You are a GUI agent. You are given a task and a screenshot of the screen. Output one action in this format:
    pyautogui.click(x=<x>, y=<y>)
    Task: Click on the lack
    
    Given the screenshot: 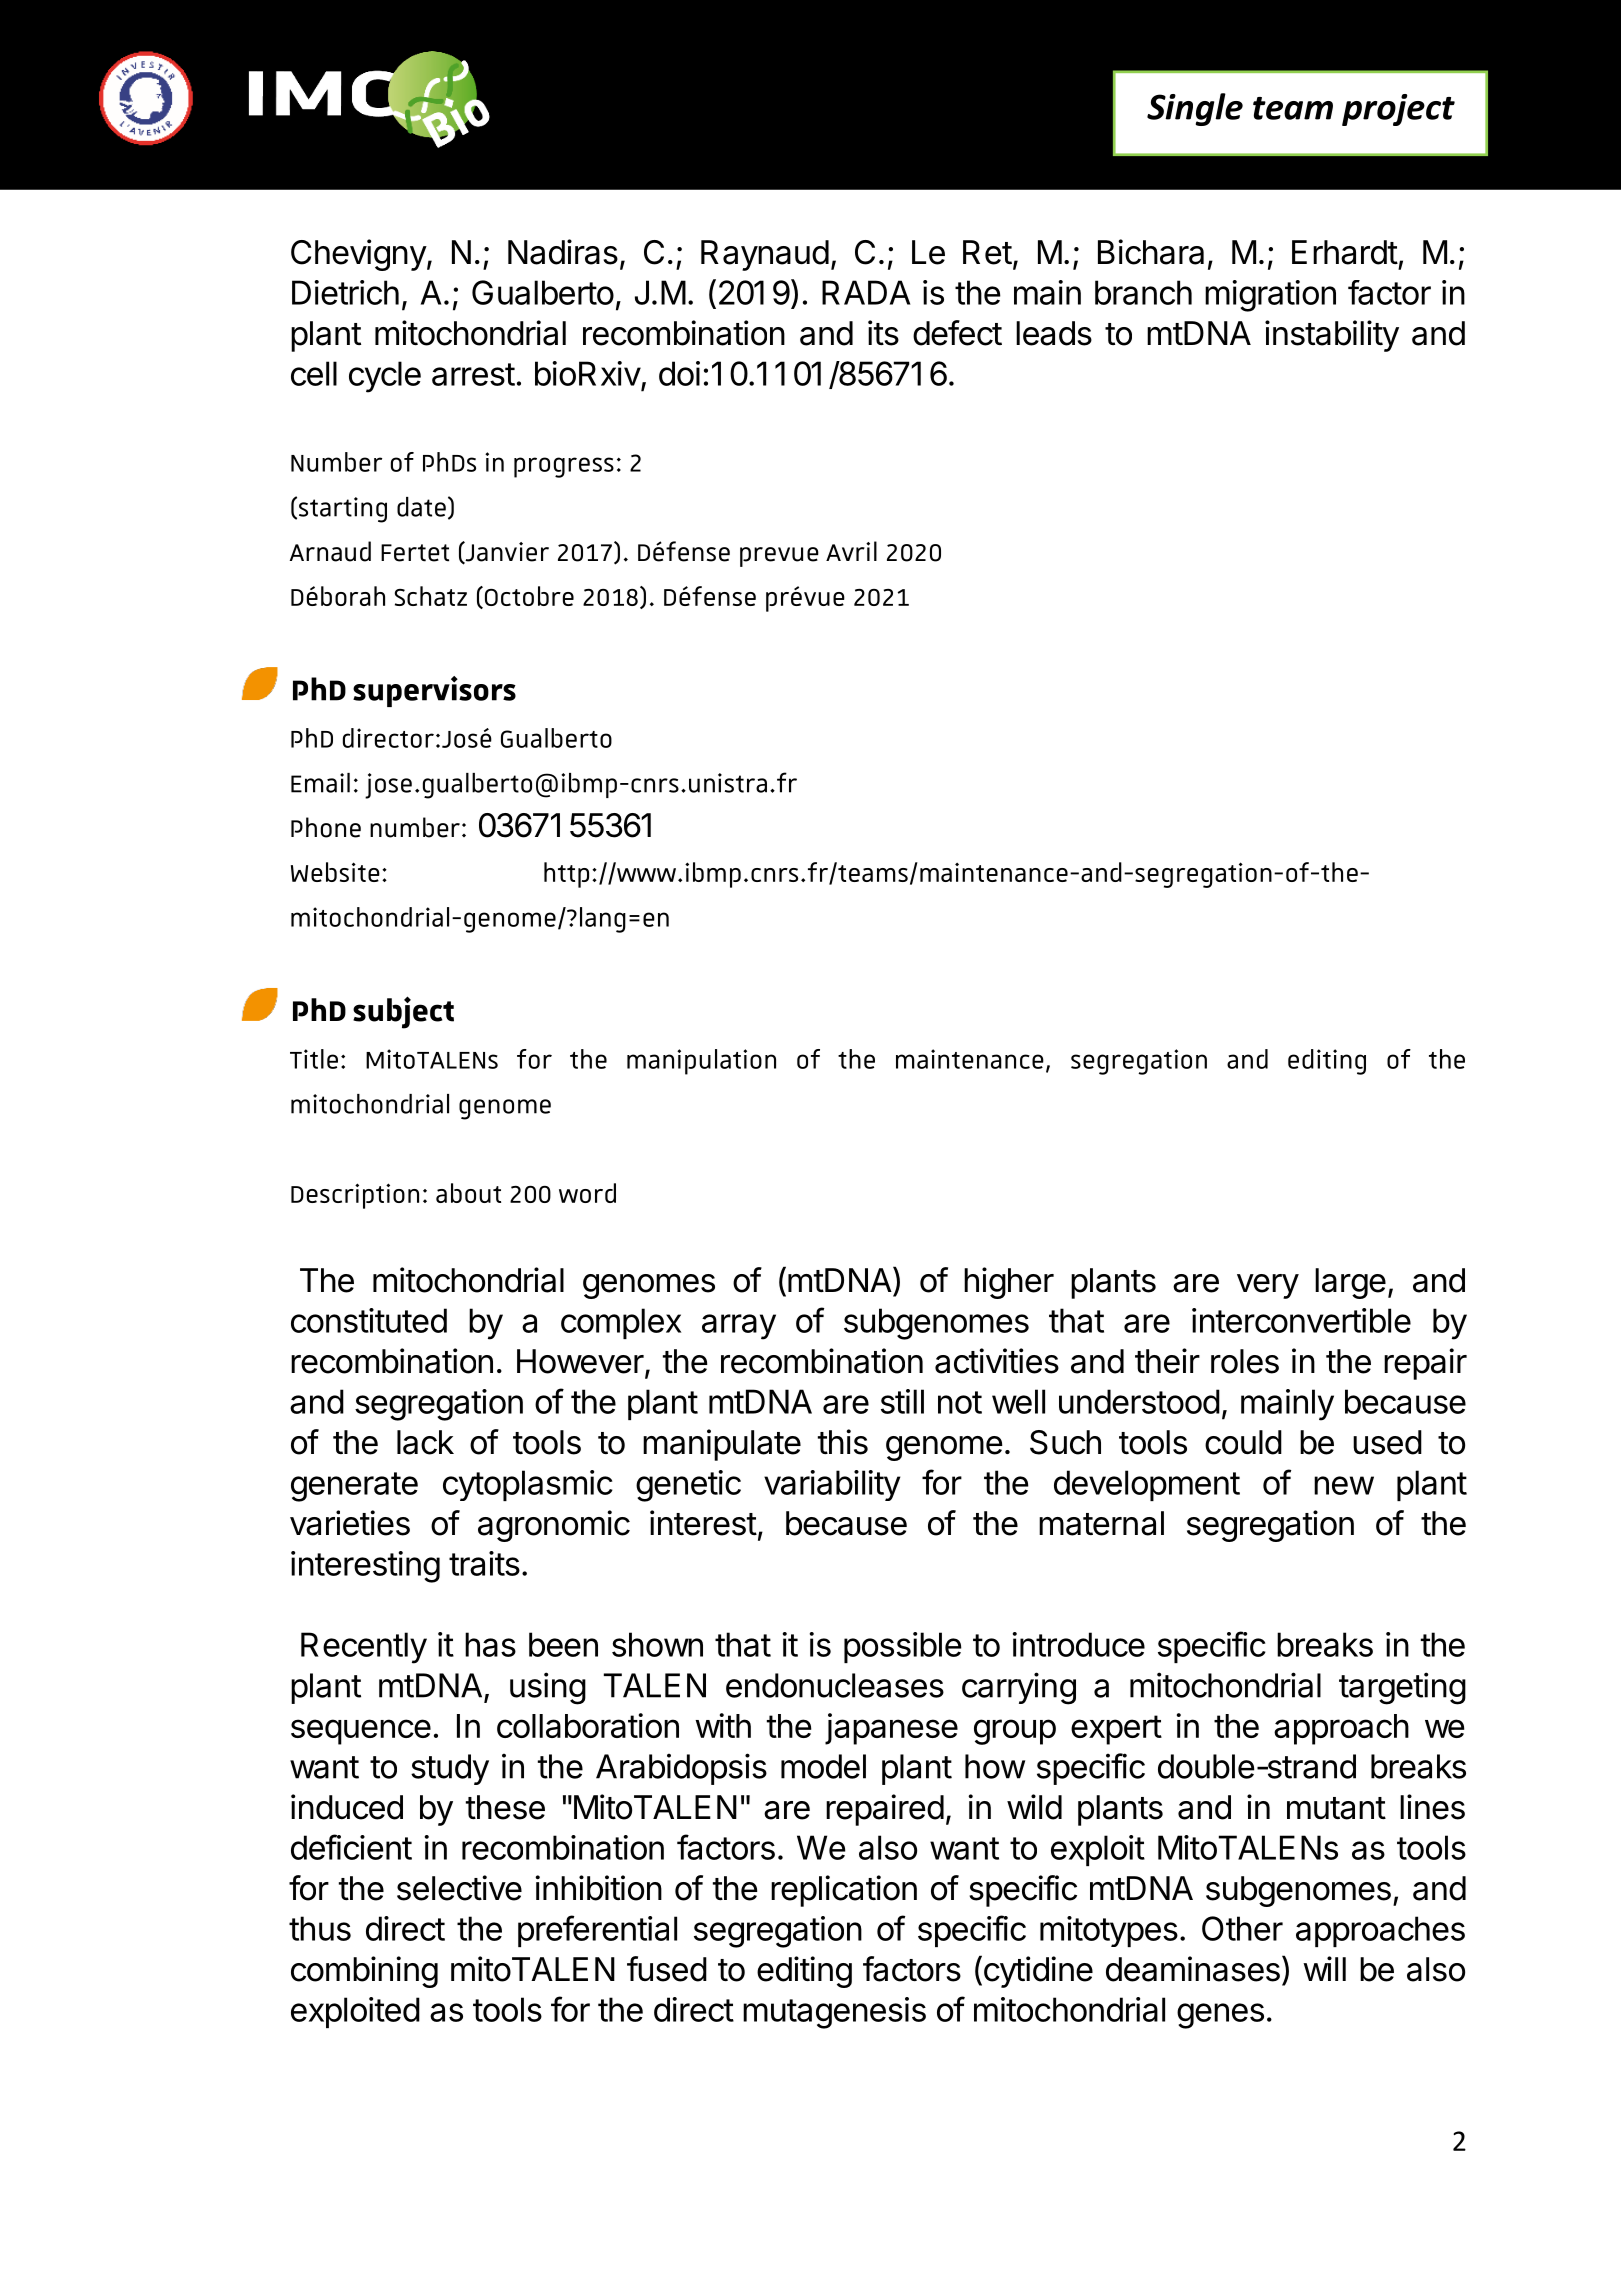 What is the action you would take?
    pyautogui.click(x=425, y=1442)
